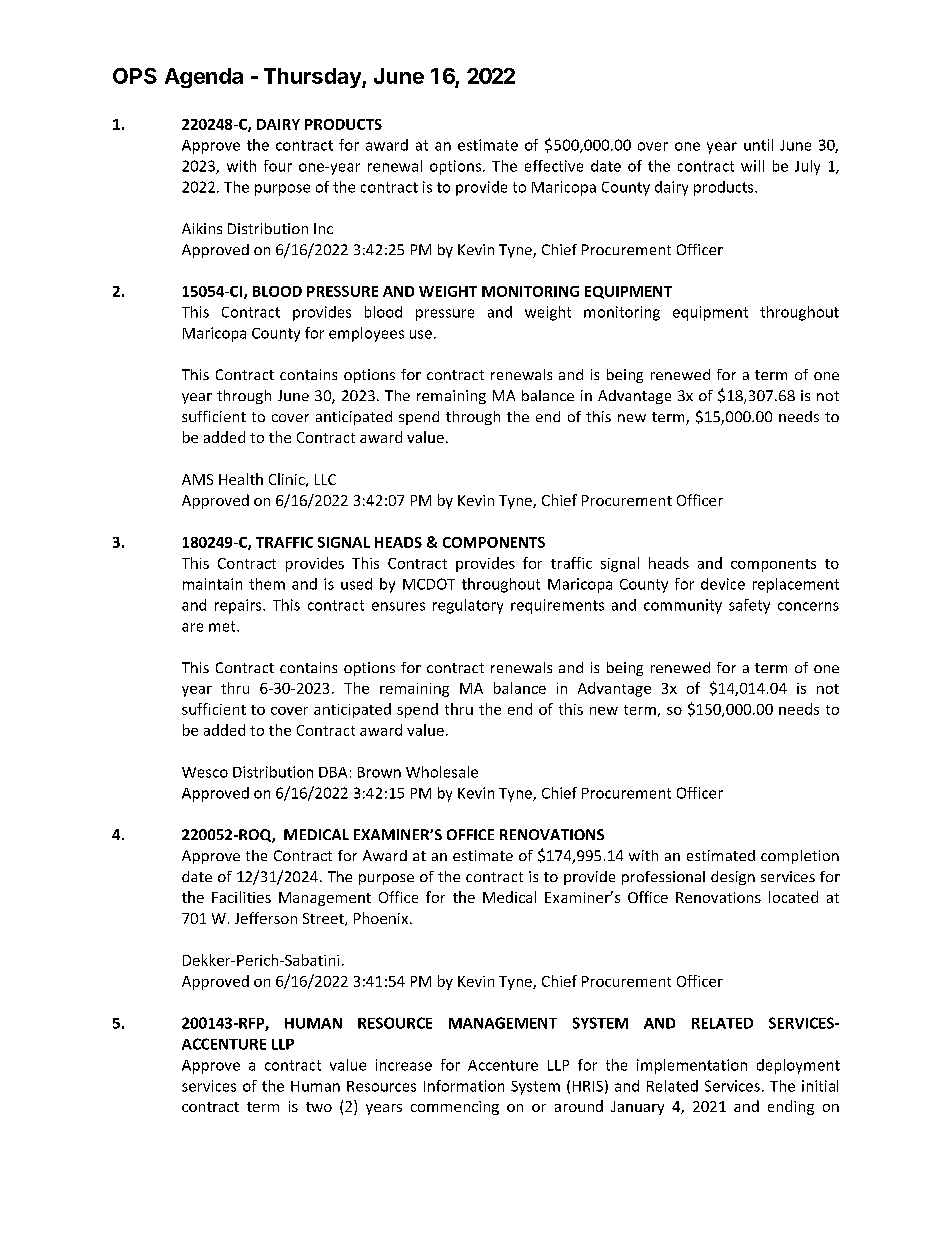 The image size is (952, 1233). I want to click on until, so click(758, 145).
